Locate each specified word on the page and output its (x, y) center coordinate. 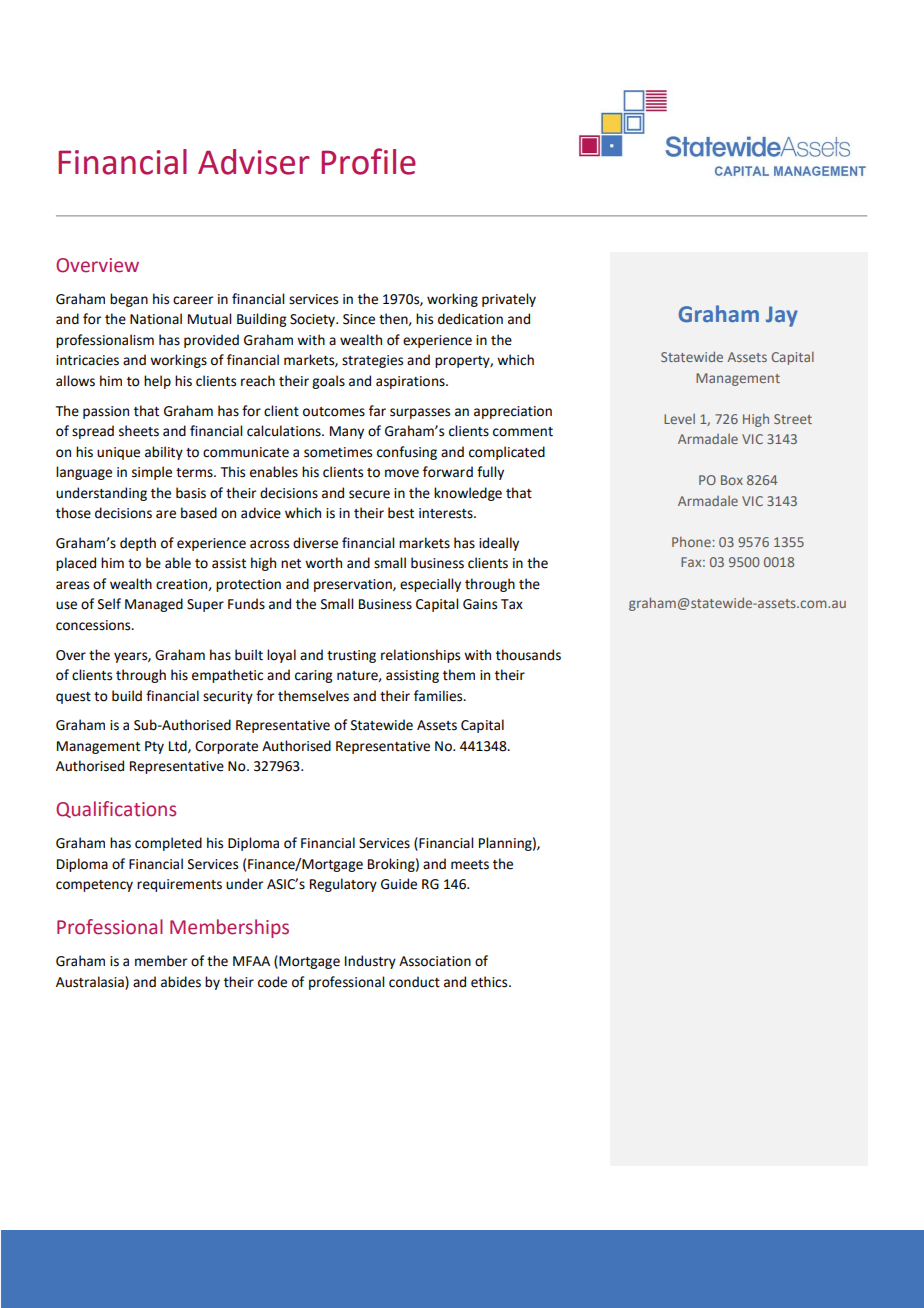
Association (435, 961)
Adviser (253, 162)
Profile (368, 161)
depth (138, 544)
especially (430, 585)
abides (181, 982)
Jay (782, 316)
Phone (691, 542)
